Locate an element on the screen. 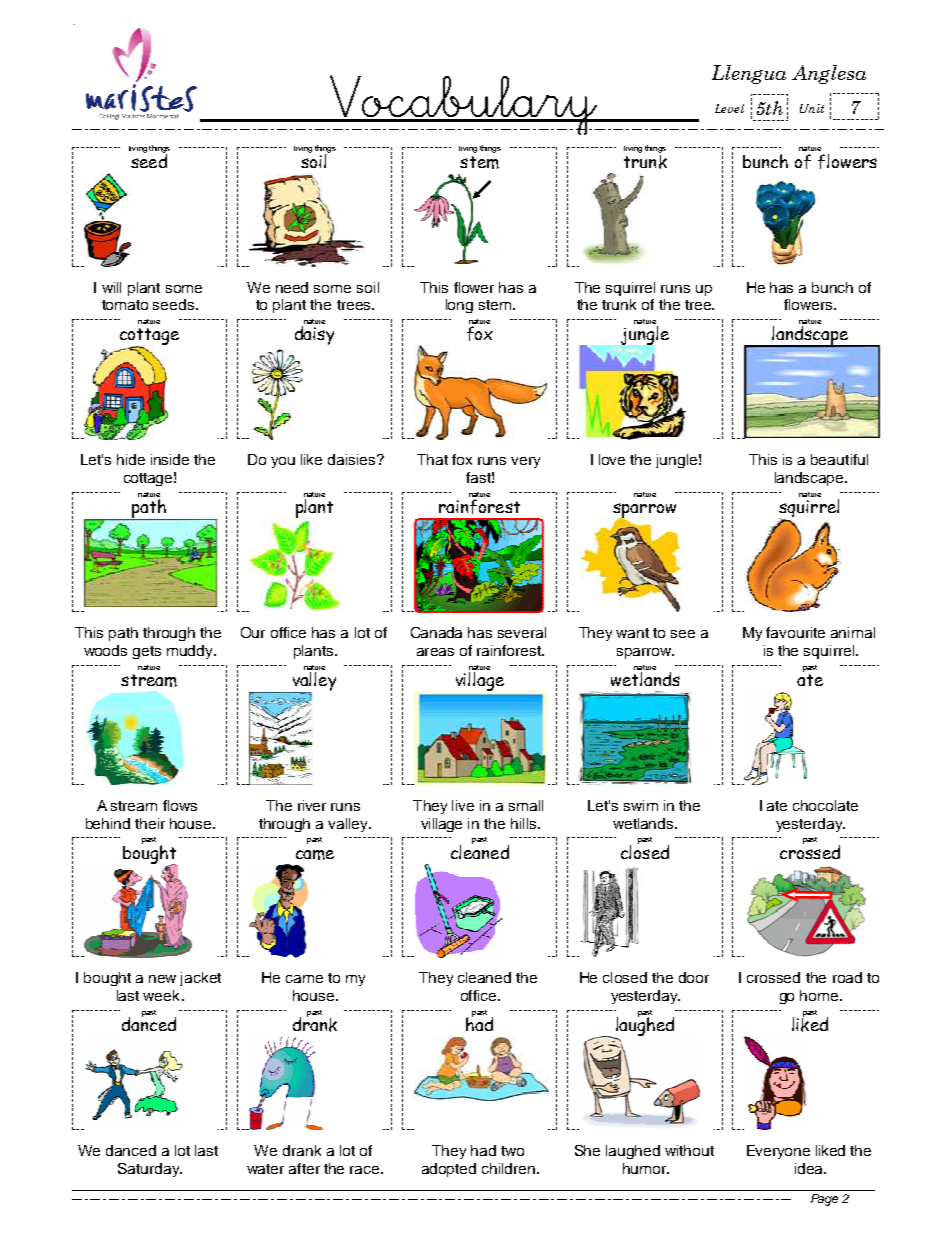  will is located at coordinates (111, 287).
